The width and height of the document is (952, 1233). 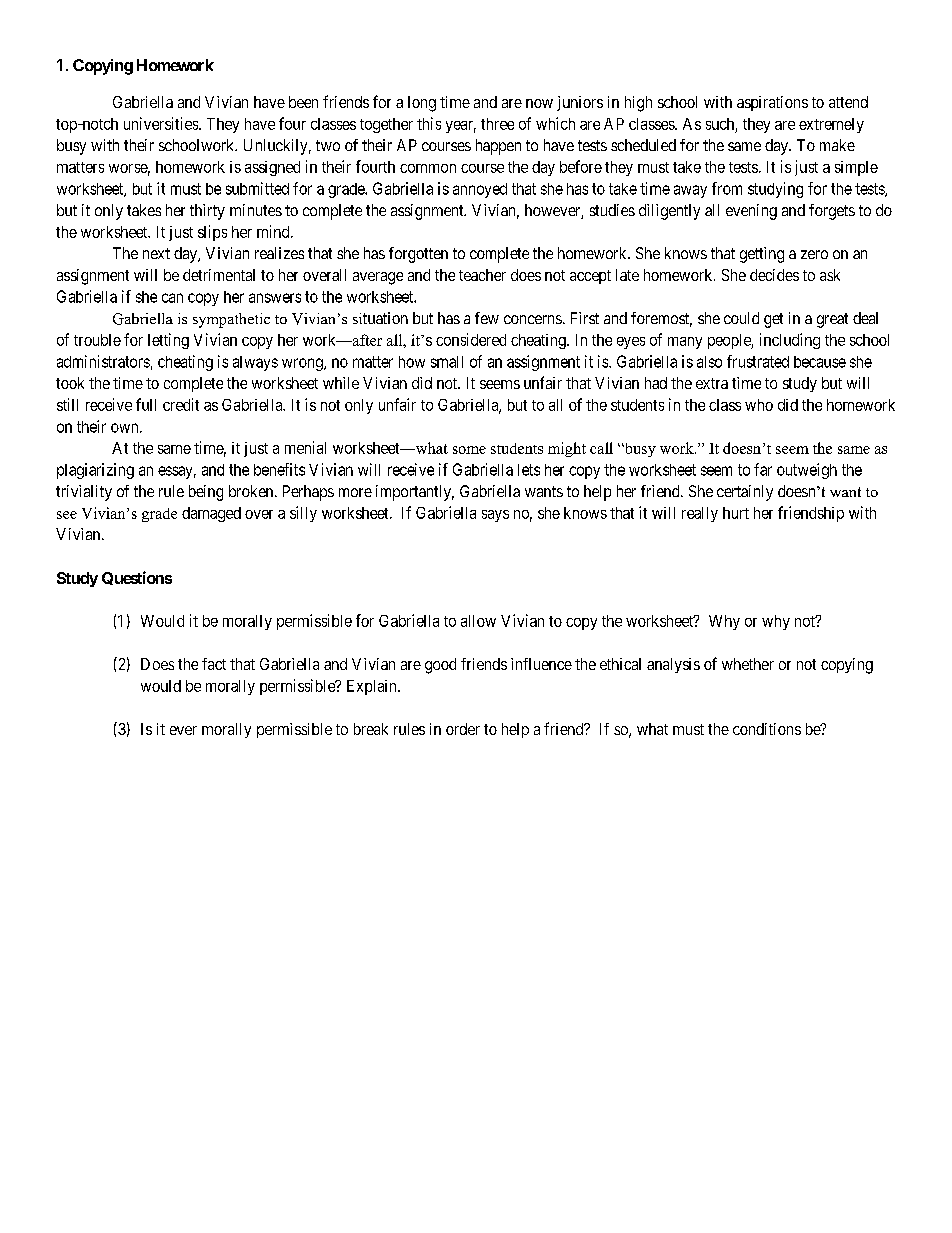 What do you see at coordinates (211, 514) in the document?
I see `damaged` at bounding box center [211, 514].
